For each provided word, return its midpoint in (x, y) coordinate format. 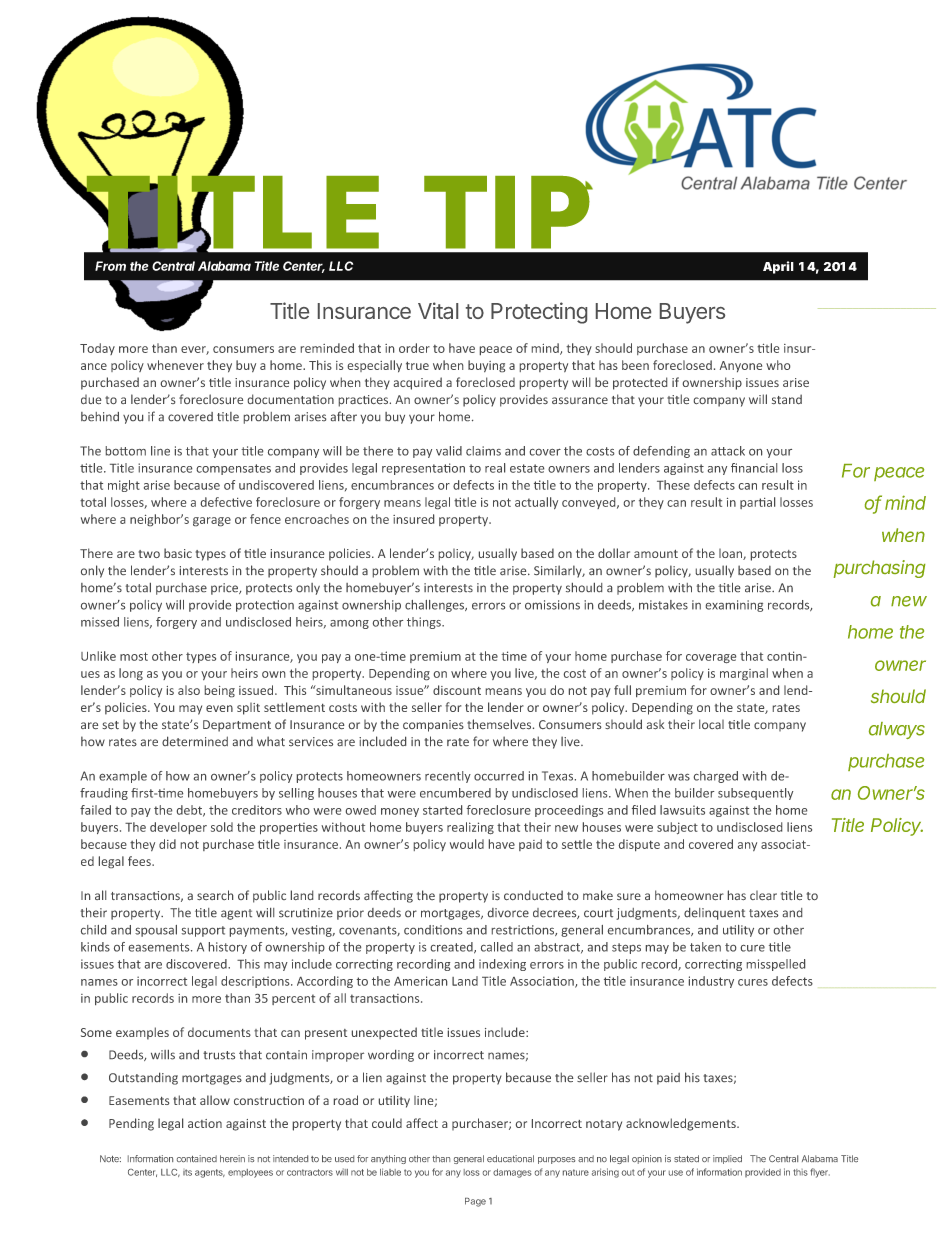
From (110, 266)
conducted (533, 895)
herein (232, 1158)
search (215, 895)
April (778, 267)
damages (512, 1173)
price (225, 589)
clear (763, 895)
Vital (438, 310)
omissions (552, 605)
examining (734, 606)
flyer (820, 1173)
